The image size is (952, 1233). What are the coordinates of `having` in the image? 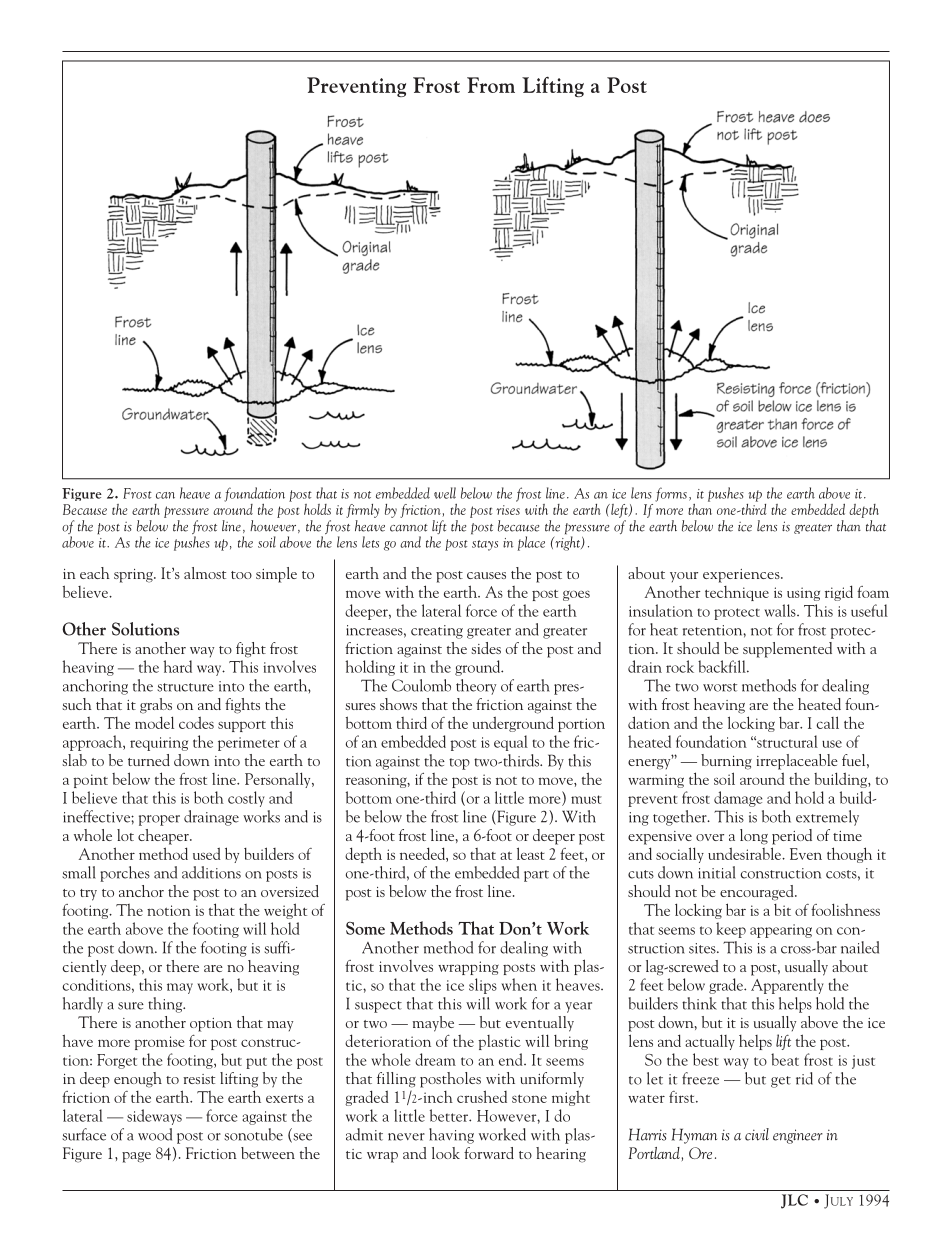 It's located at (451, 1136).
